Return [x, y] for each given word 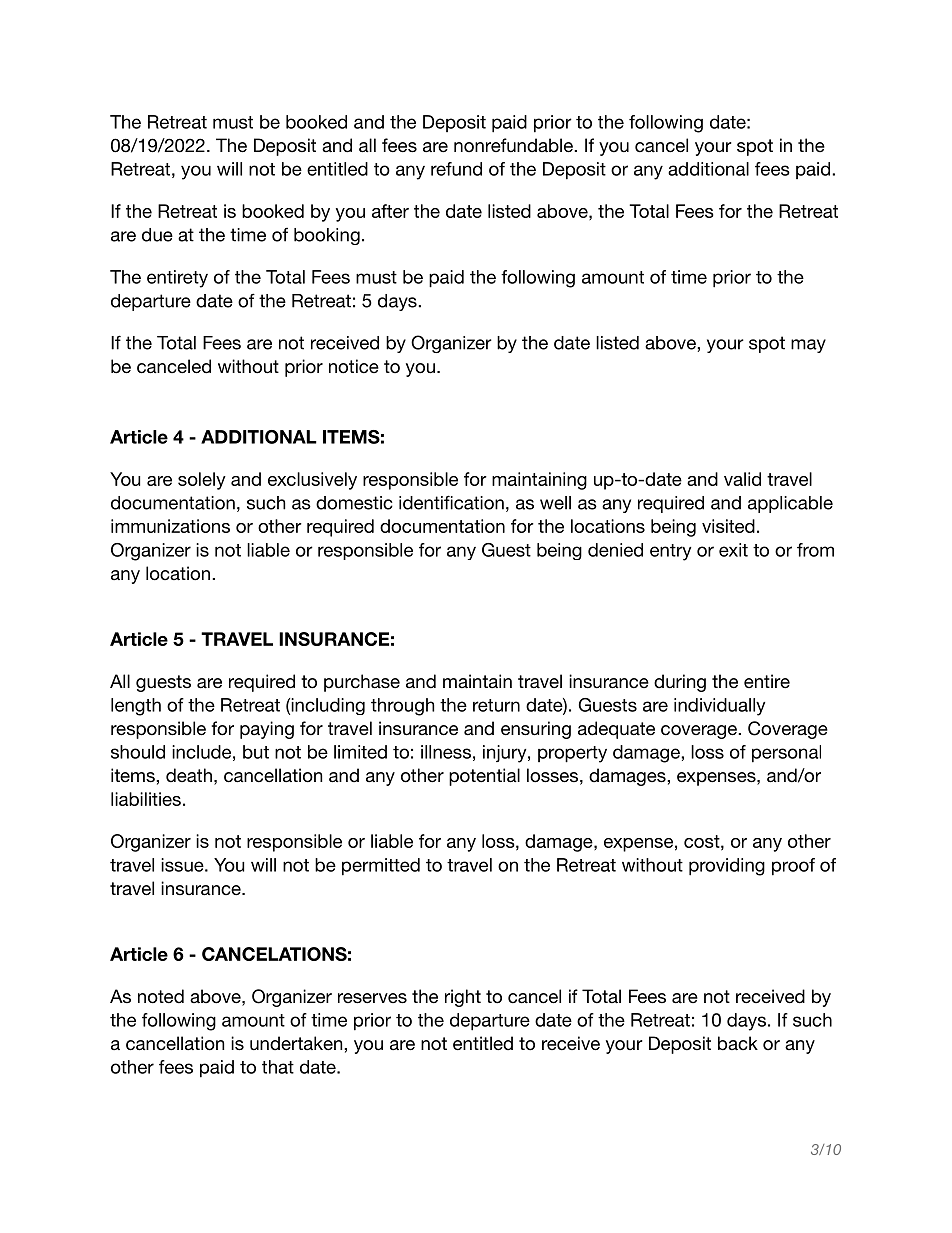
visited [728, 526]
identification [451, 502]
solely [202, 481]
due [157, 235]
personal [786, 754]
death [189, 775]
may [808, 346]
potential [484, 777]
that [278, 1067]
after [390, 211]
